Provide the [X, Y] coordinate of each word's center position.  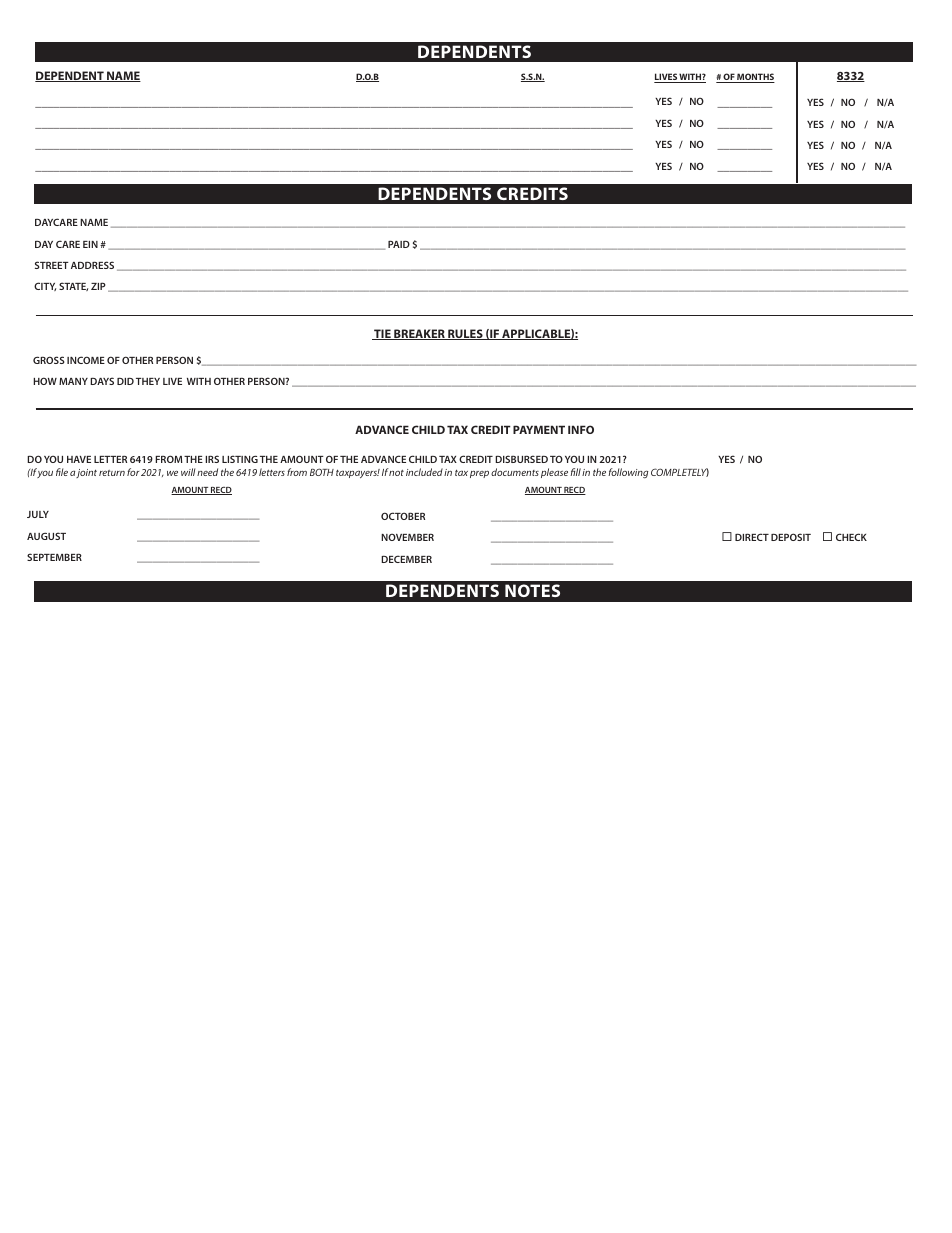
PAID [399, 244]
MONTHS [755, 78]
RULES [465, 334]
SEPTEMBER [54, 557]
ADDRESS [92, 265]
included [424, 472]
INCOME [86, 360]
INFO [581, 429]
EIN [90, 244]
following [628, 473]
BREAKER [419, 334]
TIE [382, 334]
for [133, 472]
